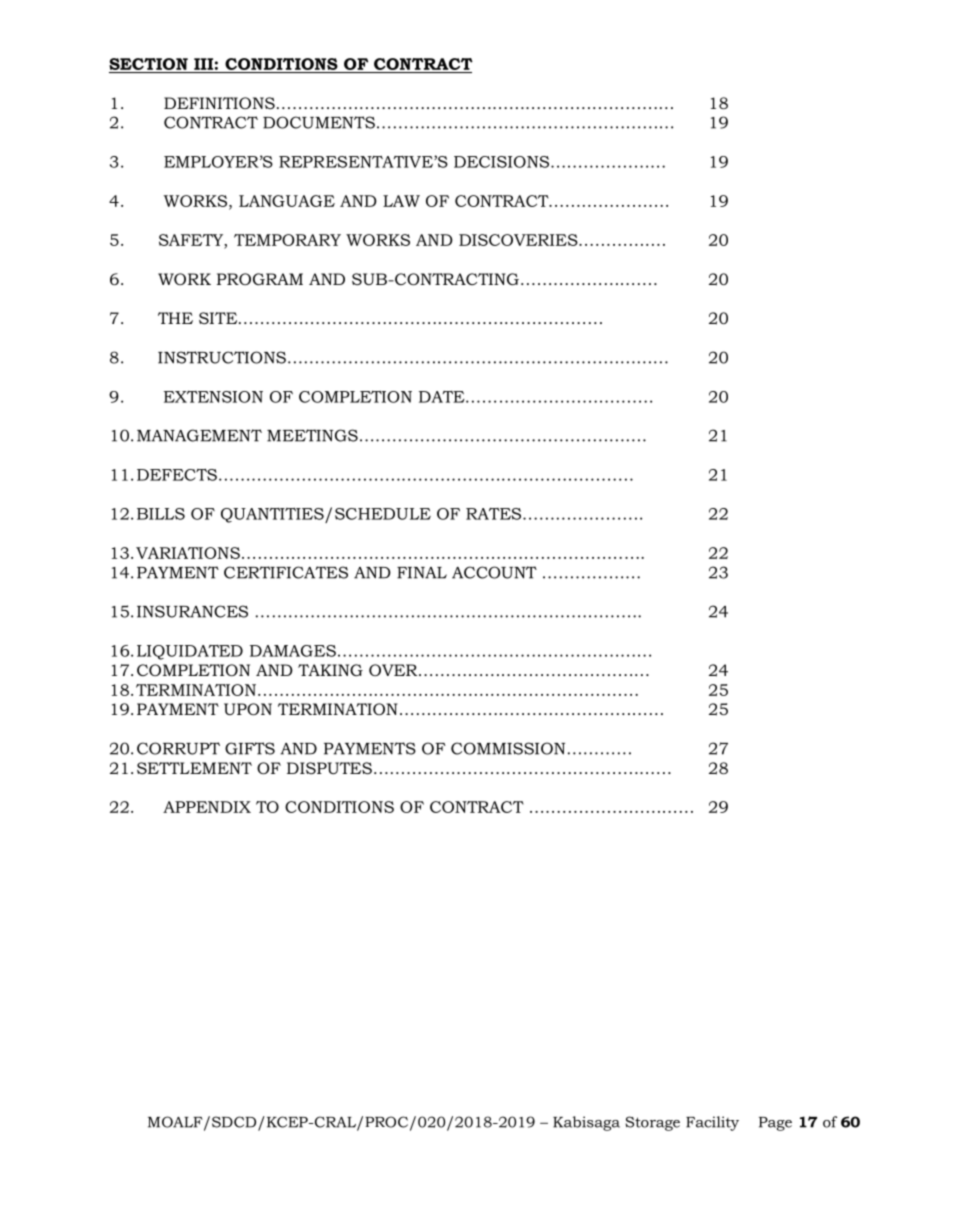 Image resolution: width=980 pixels, height=1221 pixels. What do you see at coordinates (401, 201) in the document?
I see `LAW` at bounding box center [401, 201].
